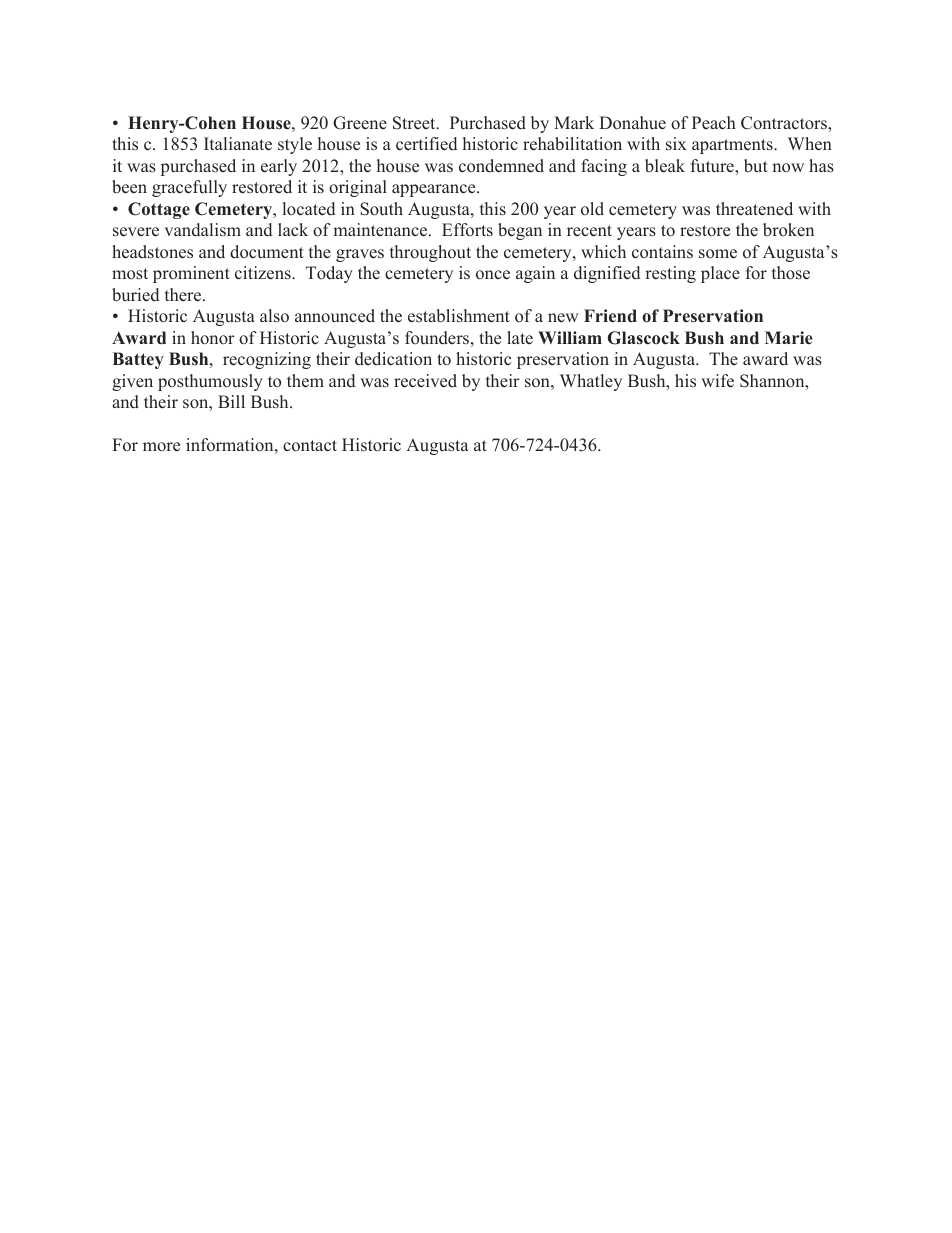  Describe the element at coordinates (493, 275) in the page. I see `once` at that location.
